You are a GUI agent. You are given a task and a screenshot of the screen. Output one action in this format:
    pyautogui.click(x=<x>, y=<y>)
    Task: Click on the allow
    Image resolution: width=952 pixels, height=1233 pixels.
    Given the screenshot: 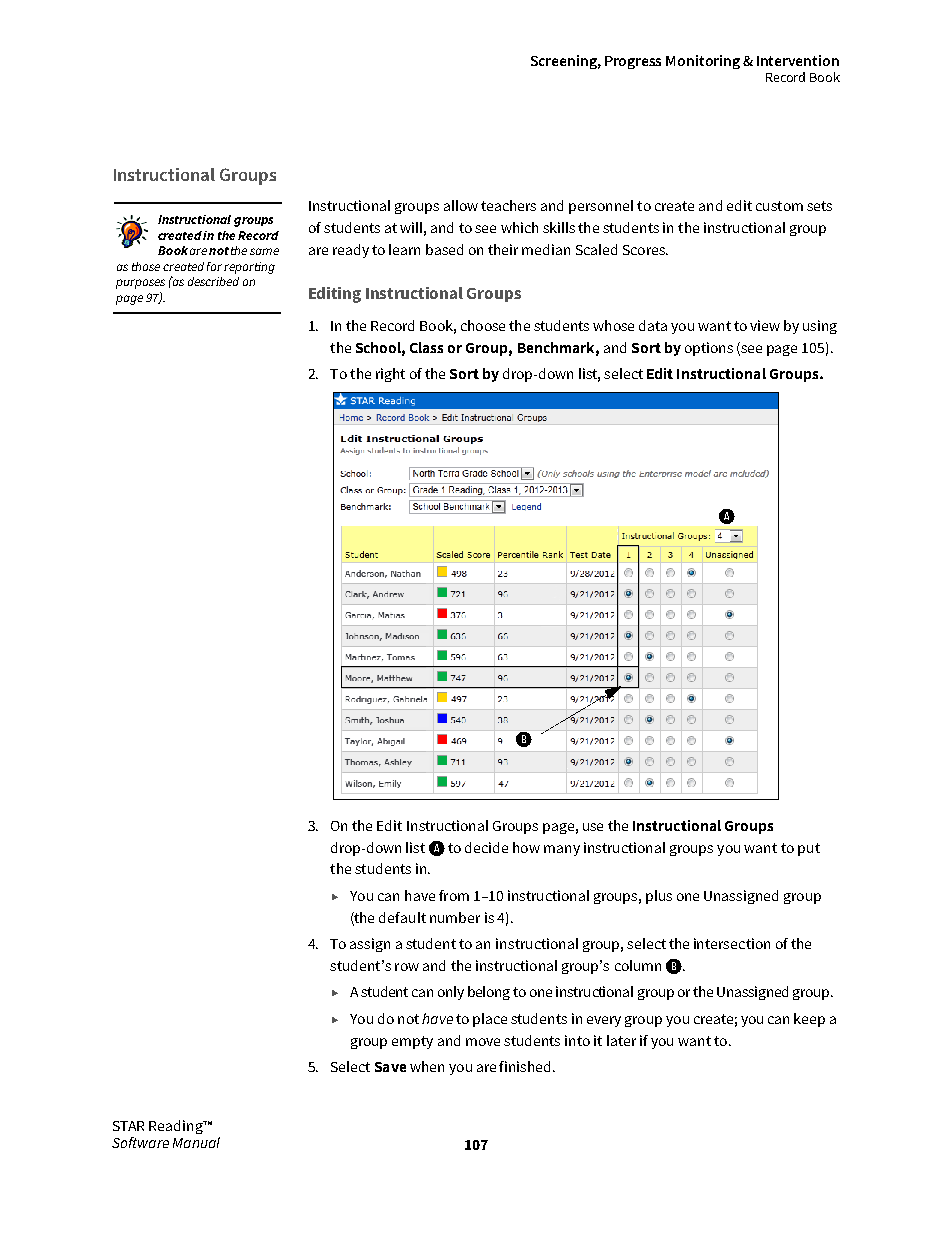 What is the action you would take?
    pyautogui.click(x=461, y=205)
